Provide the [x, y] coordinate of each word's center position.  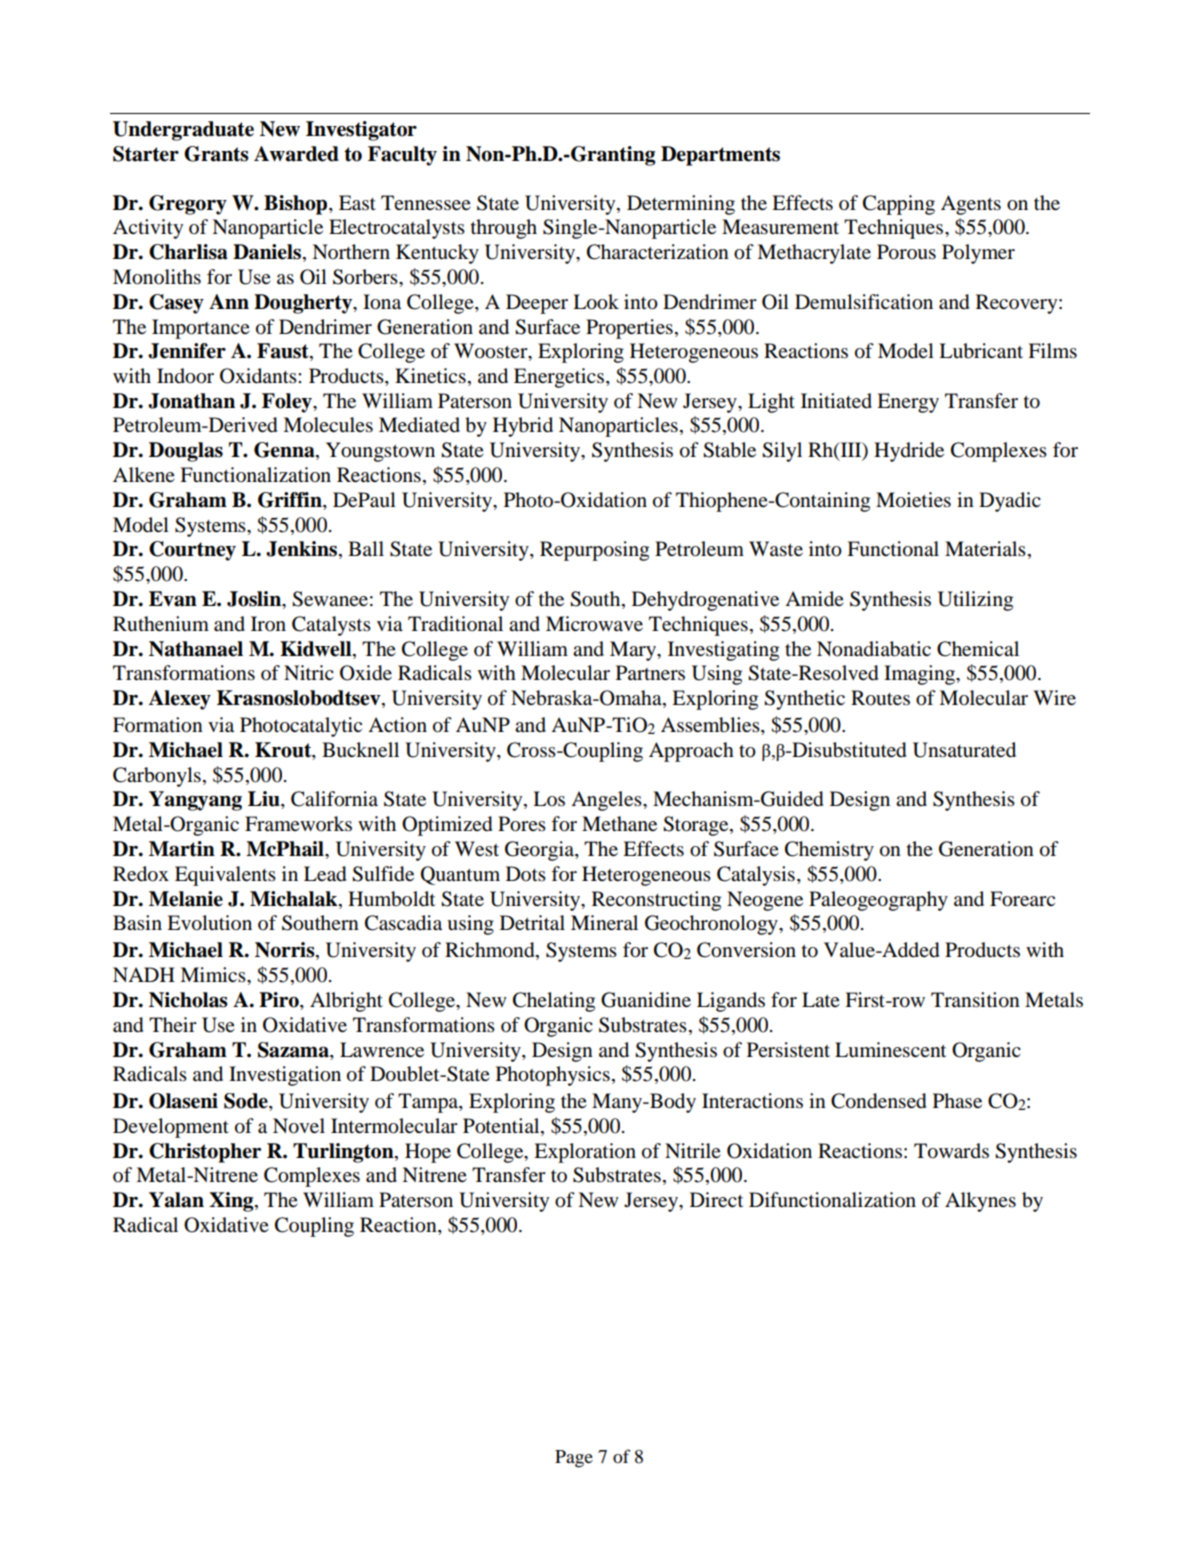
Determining [681, 205]
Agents [971, 205]
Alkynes [980, 1202]
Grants [216, 154]
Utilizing [975, 601]
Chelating [554, 1002]
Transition [975, 1000]
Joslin [255, 600]
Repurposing [594, 551]
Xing [232, 1202]
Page [574, 1459]
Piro [280, 1001]
